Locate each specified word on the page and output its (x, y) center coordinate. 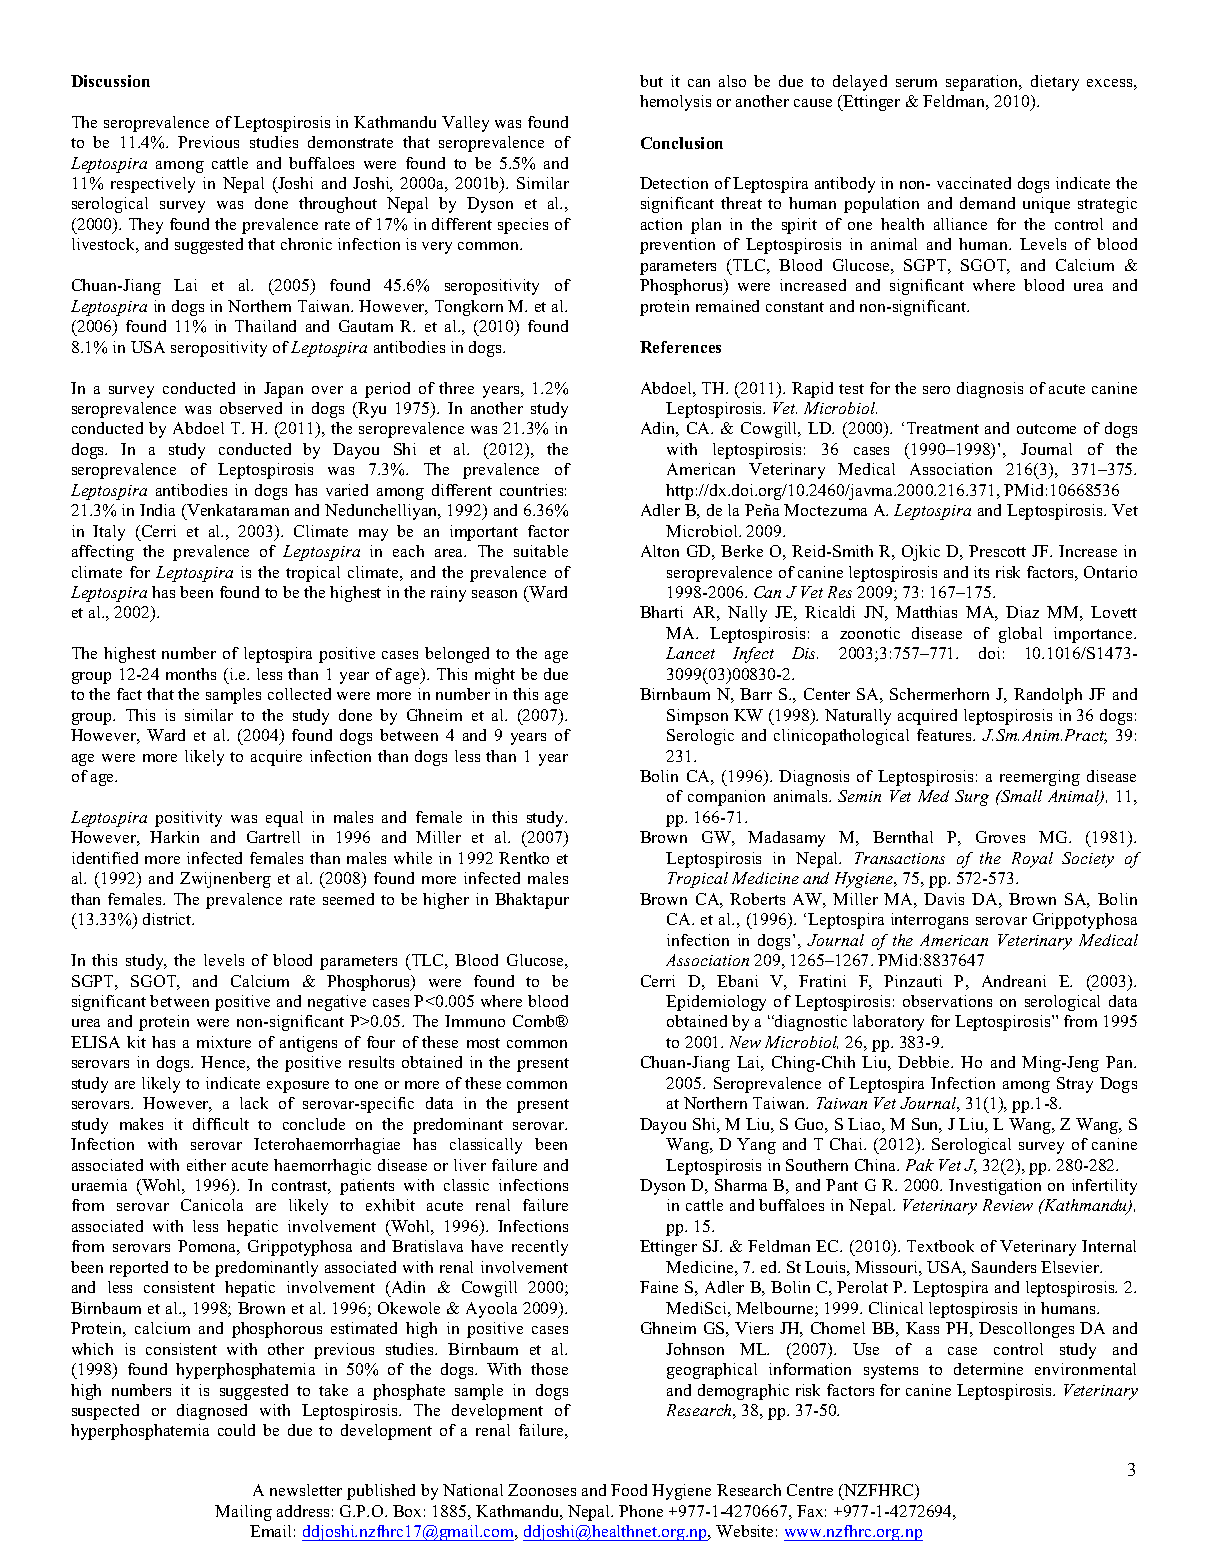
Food (629, 1490)
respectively (153, 185)
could (236, 1430)
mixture (224, 1042)
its (981, 572)
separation (983, 83)
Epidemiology (716, 1003)
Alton (660, 551)
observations (947, 1001)
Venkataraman (237, 510)
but (651, 81)
